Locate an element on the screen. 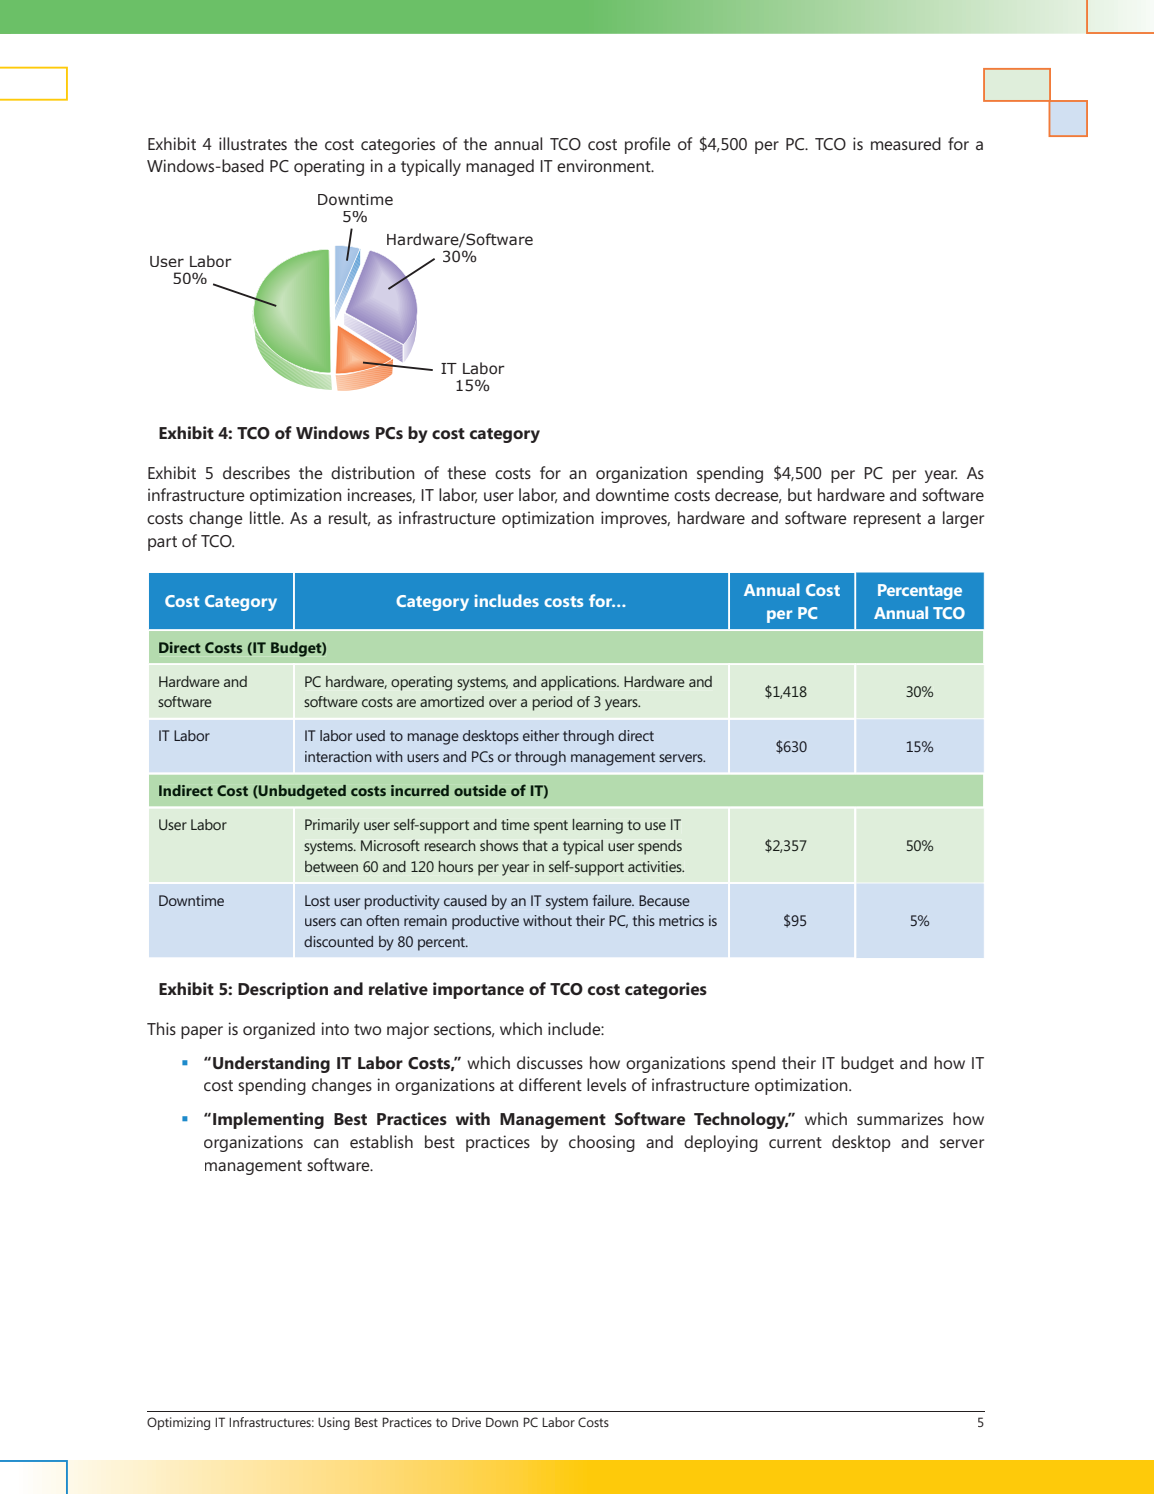  current is located at coordinates (795, 1142).
